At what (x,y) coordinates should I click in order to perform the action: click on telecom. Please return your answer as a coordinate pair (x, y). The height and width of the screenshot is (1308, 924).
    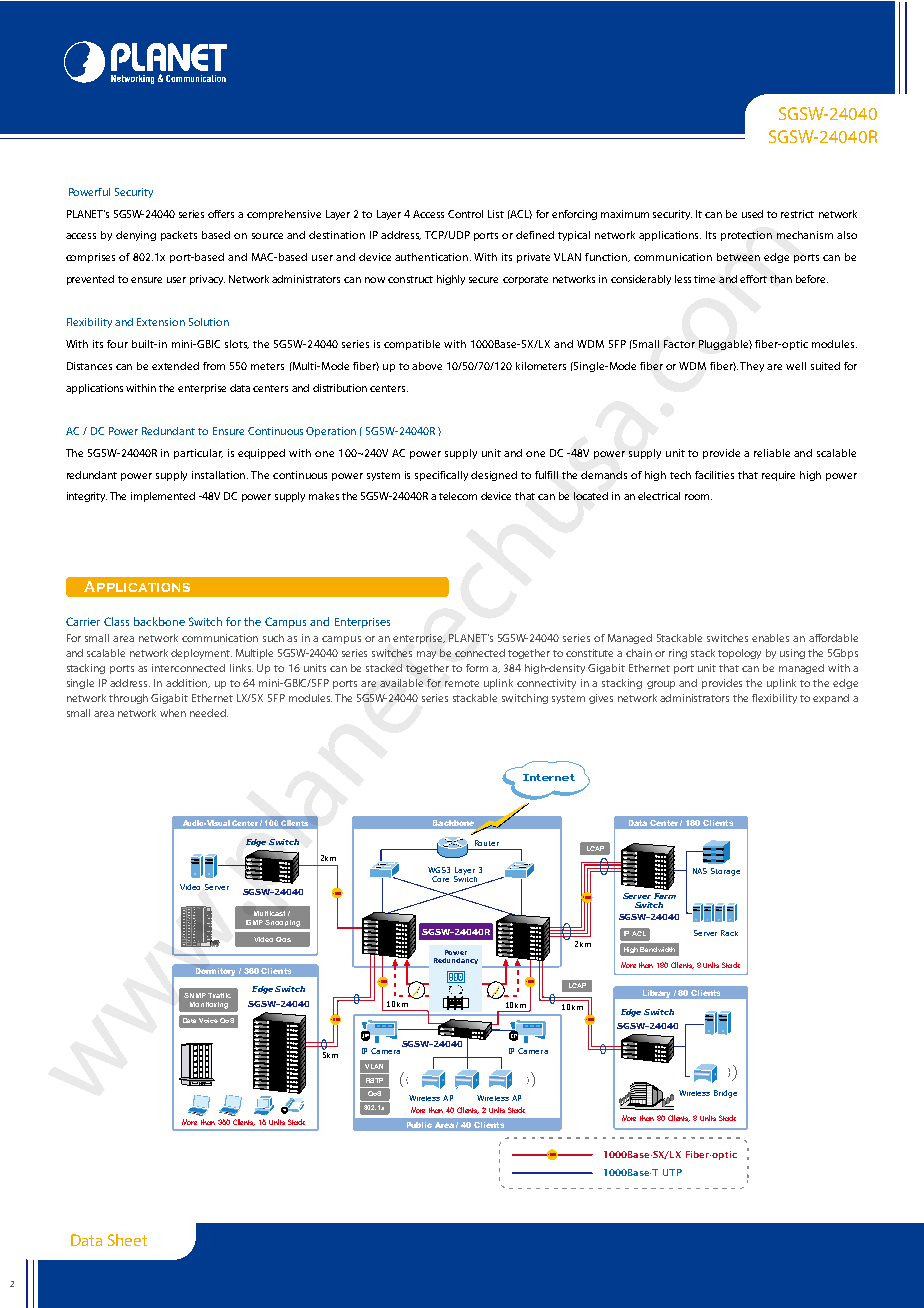
    Looking at the image, I should click on (458, 496).
